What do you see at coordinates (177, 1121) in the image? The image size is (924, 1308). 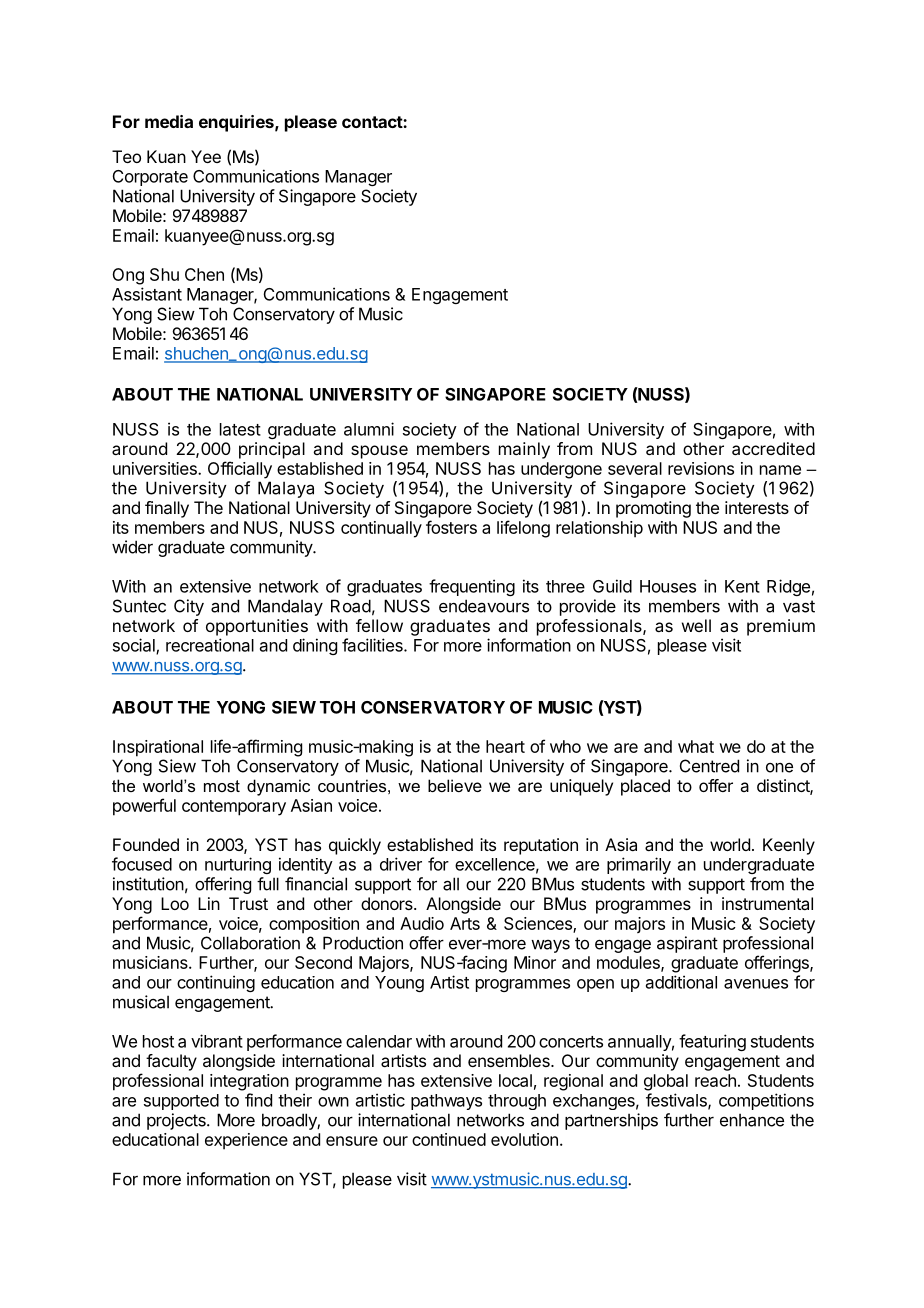 I see `projects` at bounding box center [177, 1121].
